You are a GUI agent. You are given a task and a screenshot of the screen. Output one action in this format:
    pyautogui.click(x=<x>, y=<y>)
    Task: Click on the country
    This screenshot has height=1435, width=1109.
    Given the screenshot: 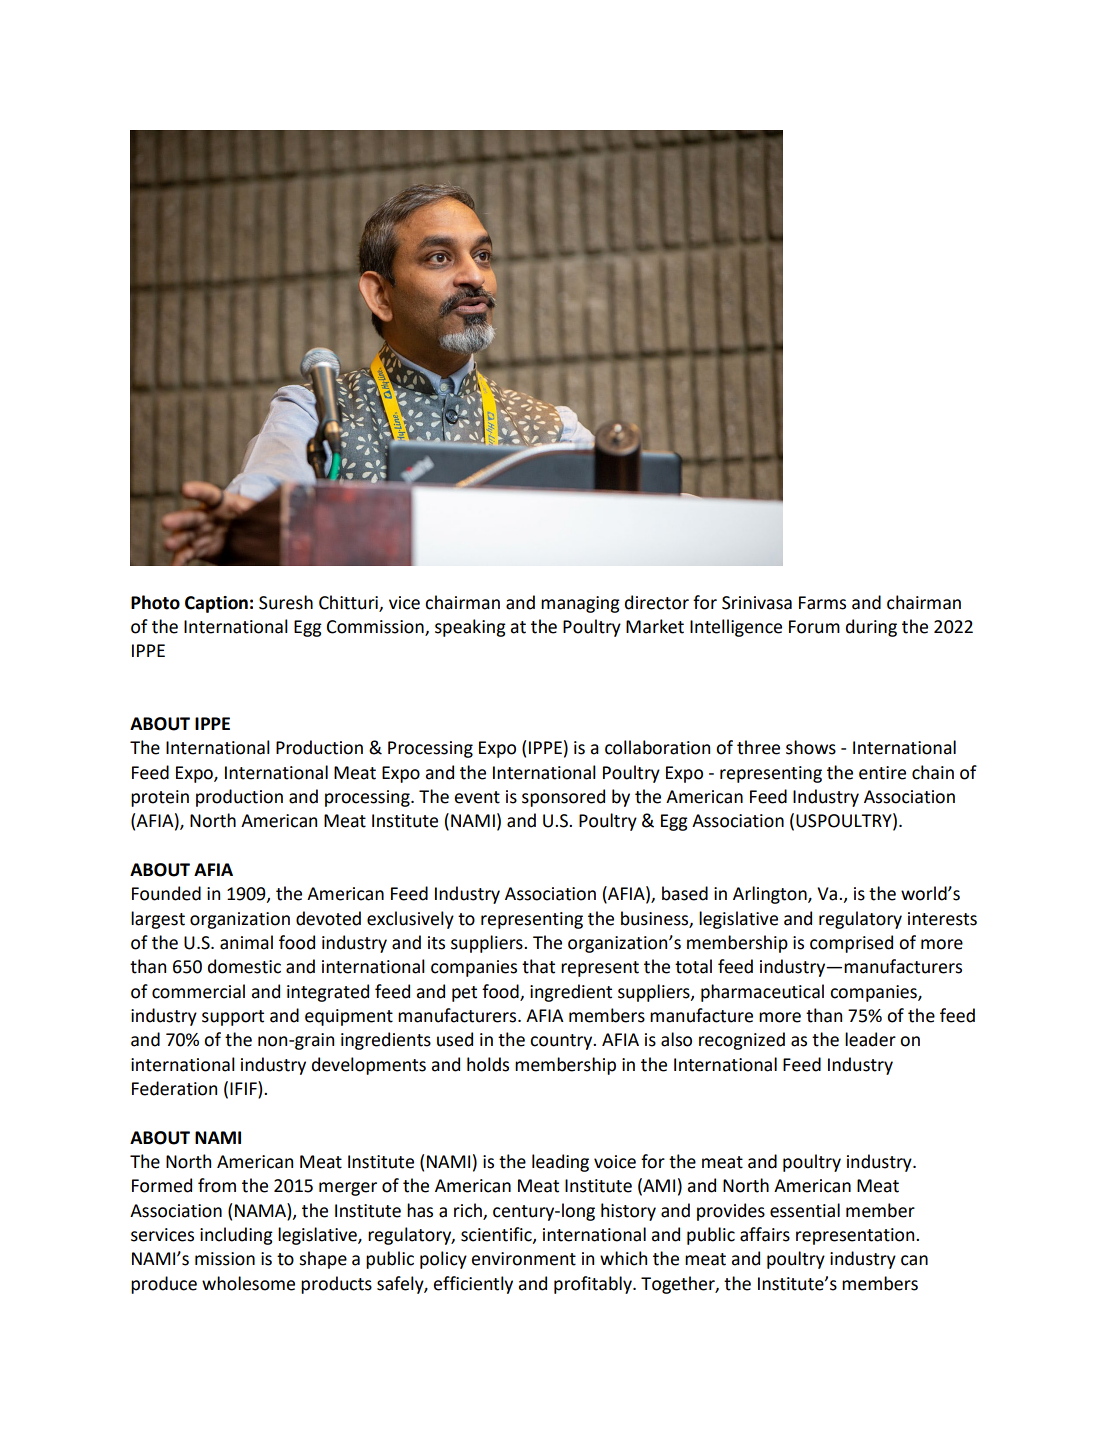 What is the action you would take?
    pyautogui.click(x=562, y=1042)
